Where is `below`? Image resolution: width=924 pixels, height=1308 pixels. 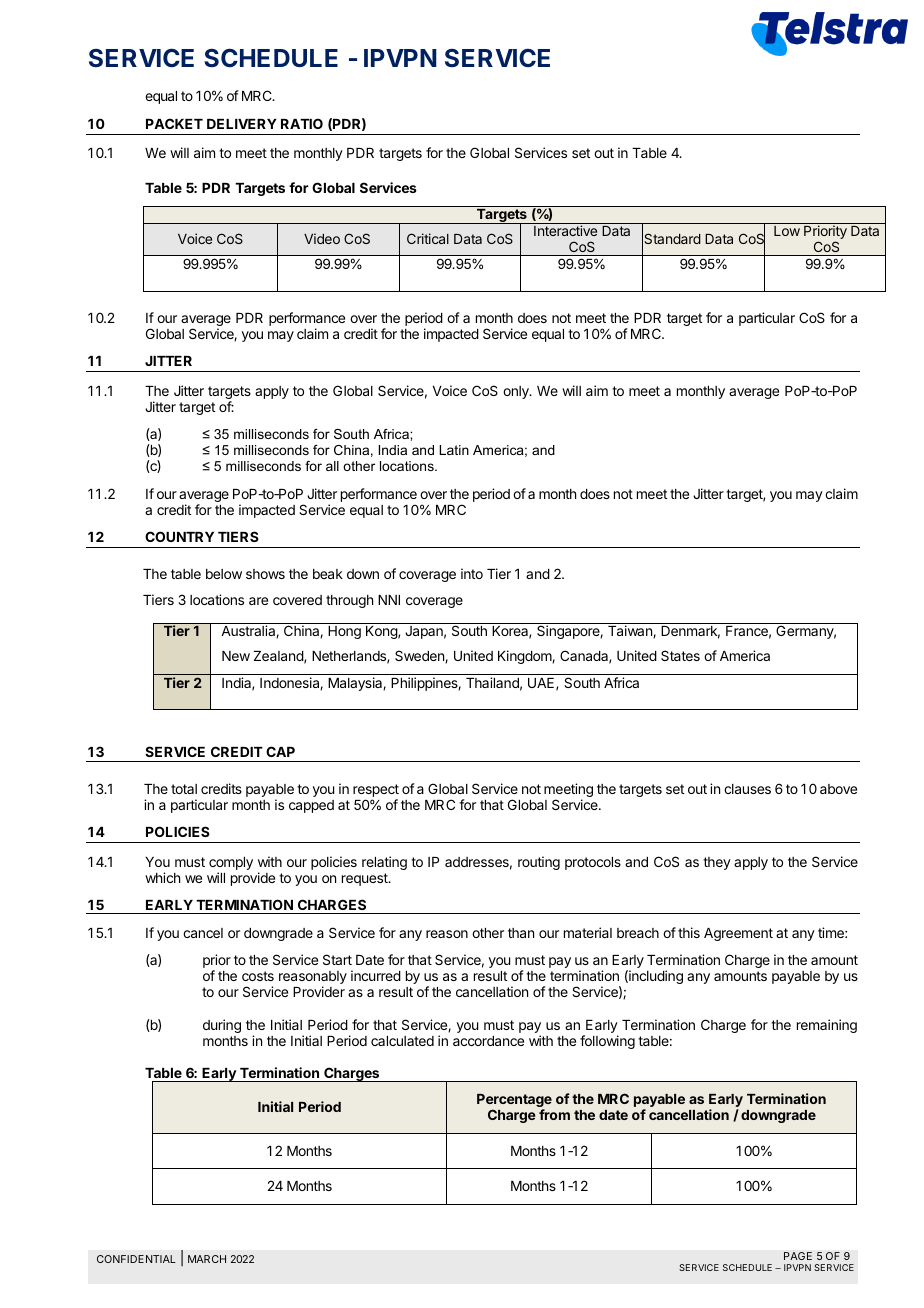 below is located at coordinates (224, 574).
